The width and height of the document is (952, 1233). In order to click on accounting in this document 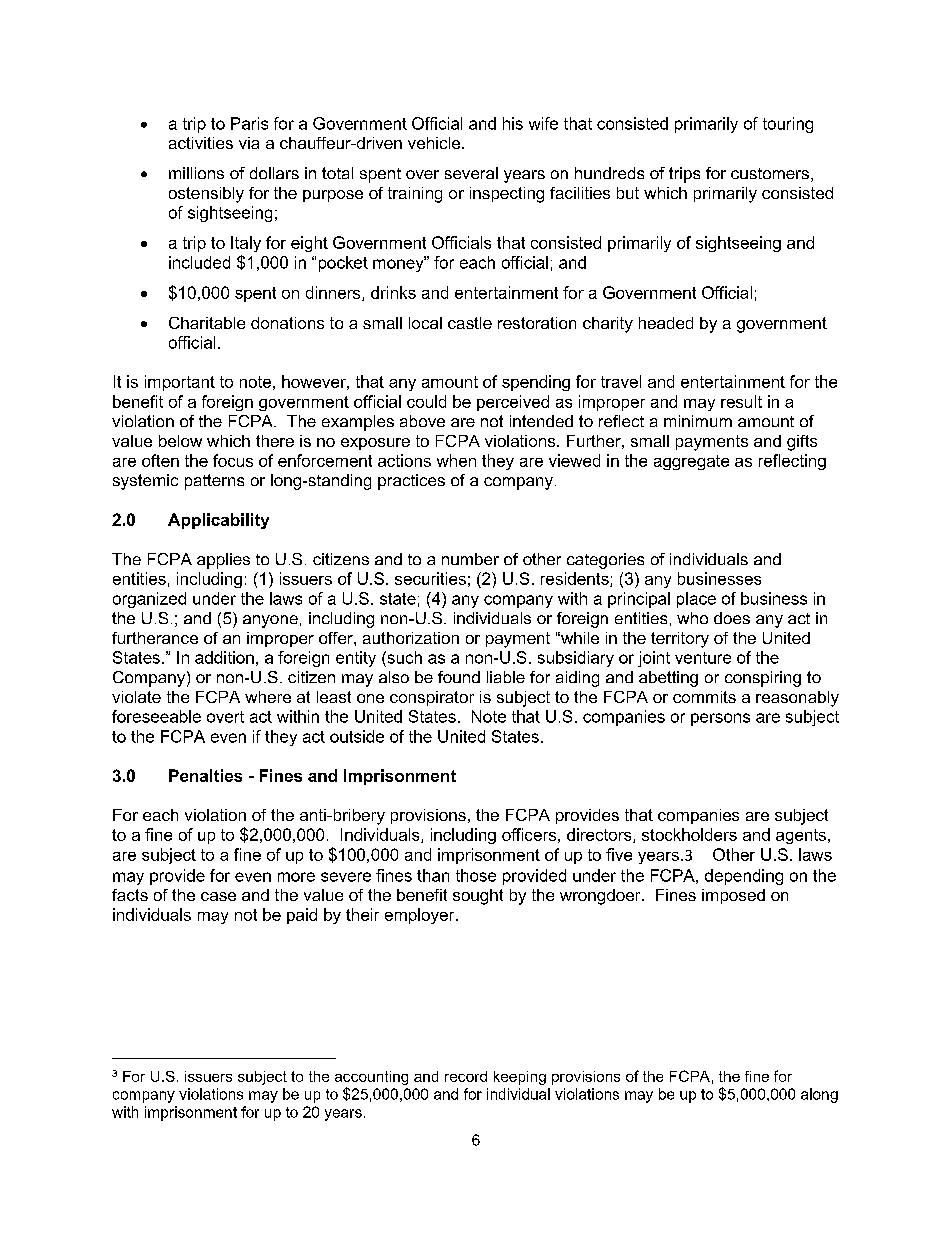, I will do `click(371, 1078)`.
